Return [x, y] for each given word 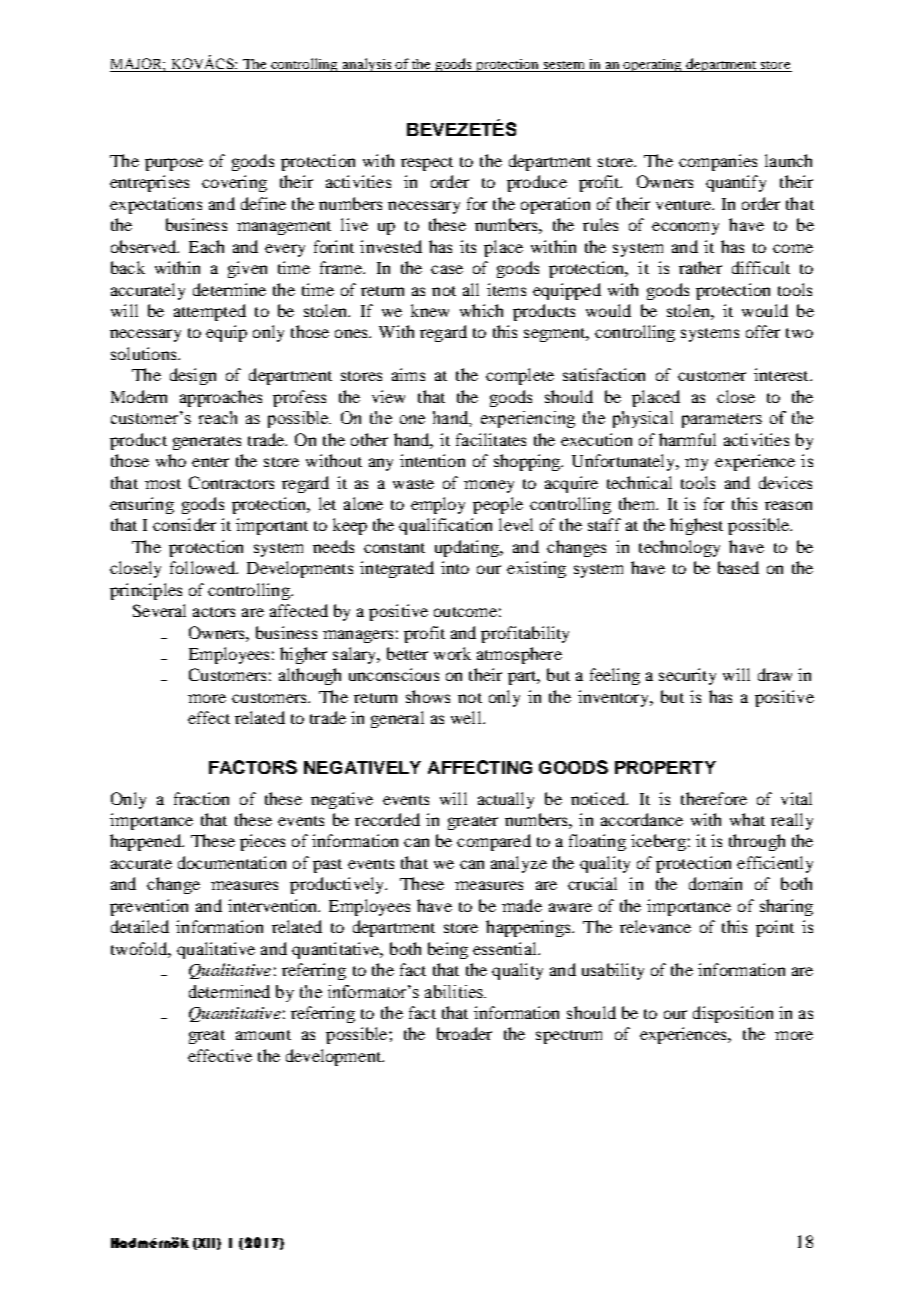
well [467, 717]
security [687, 676]
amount [263, 1035]
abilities [455, 991]
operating [653, 65]
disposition [733, 1014]
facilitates [491, 439]
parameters [722, 420]
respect [427, 164]
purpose [174, 164]
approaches [221, 398]
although [310, 676]
